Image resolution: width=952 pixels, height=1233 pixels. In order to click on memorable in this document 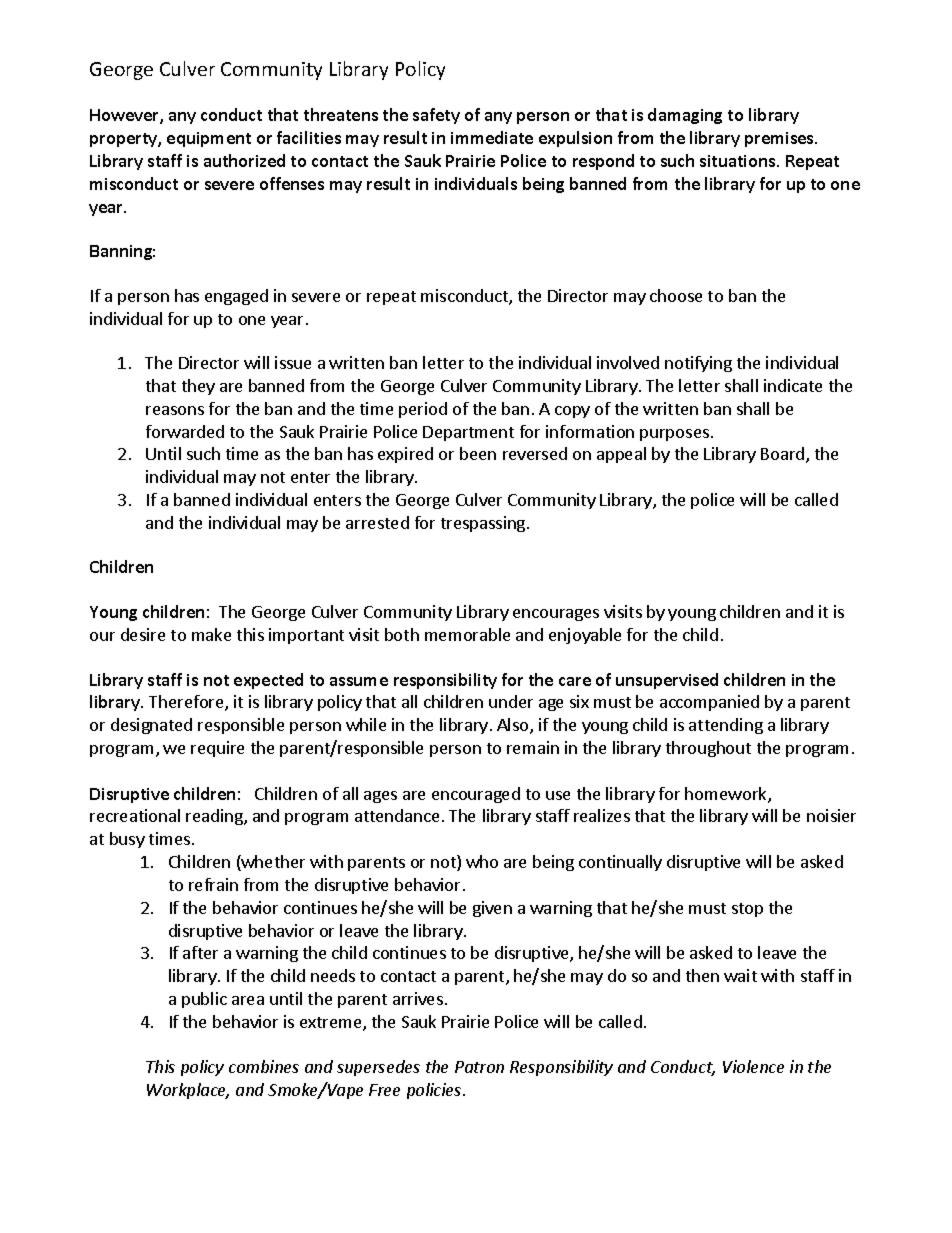, I will do `click(467, 634)`.
